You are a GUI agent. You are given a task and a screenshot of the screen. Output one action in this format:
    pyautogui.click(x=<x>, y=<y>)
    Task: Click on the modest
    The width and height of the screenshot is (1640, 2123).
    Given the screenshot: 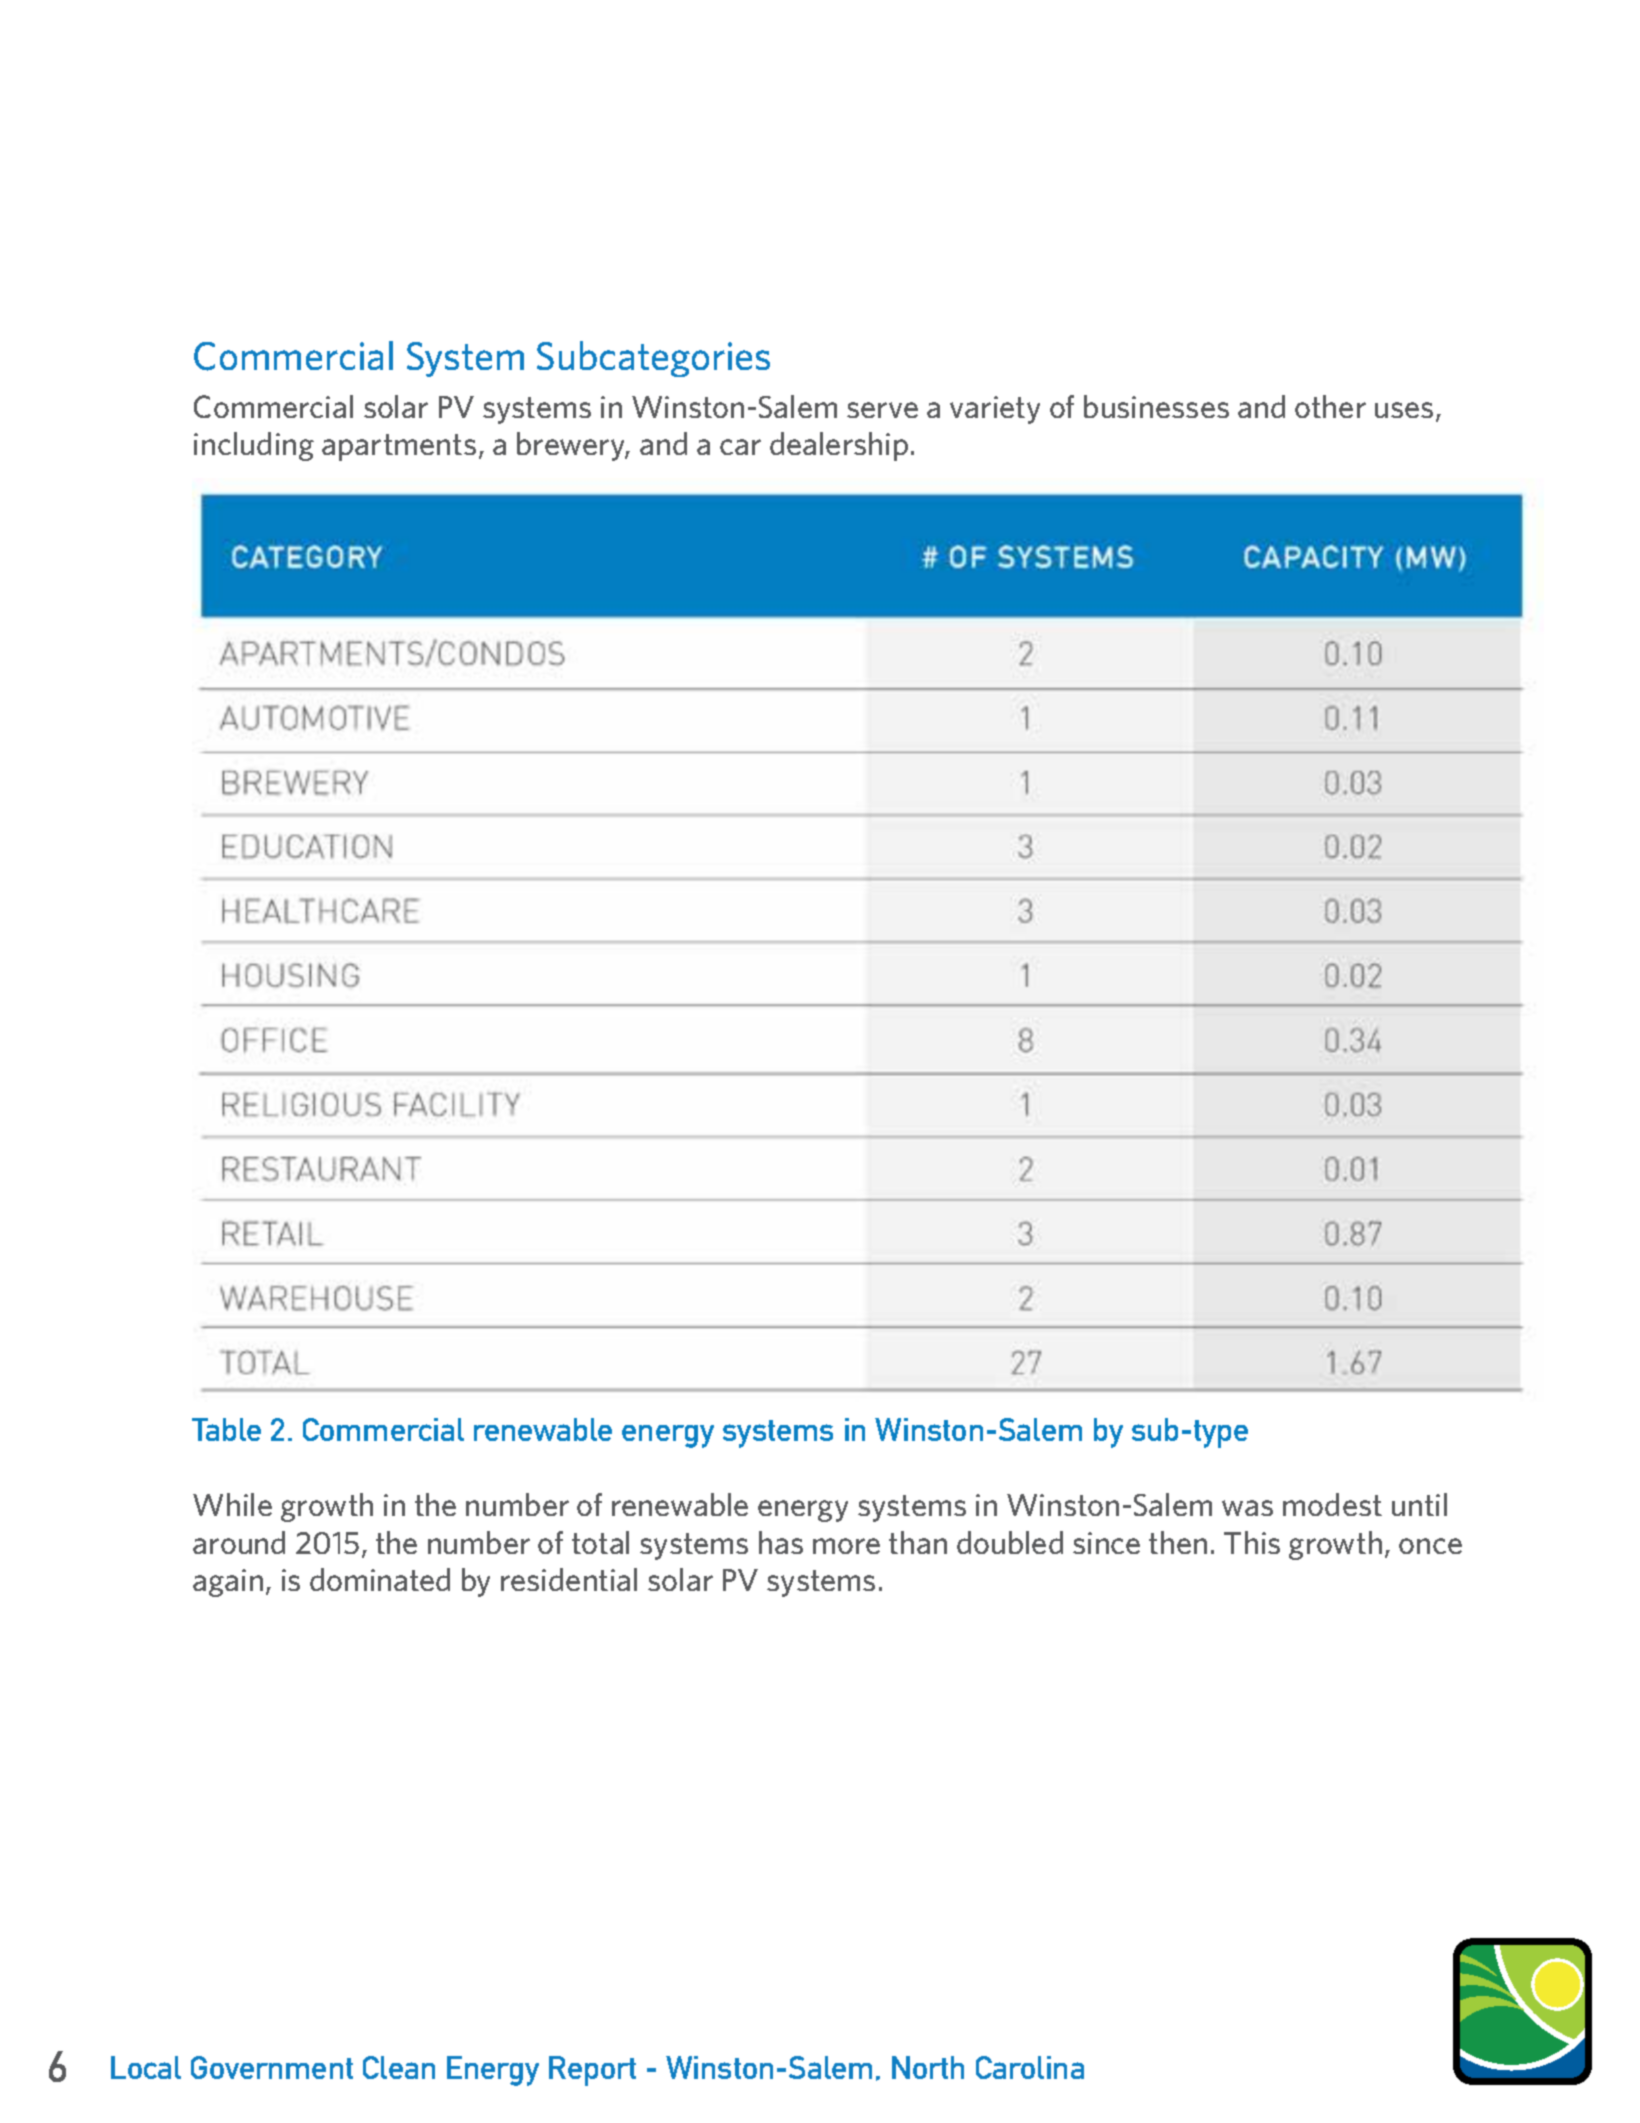 What is the action you would take?
    pyautogui.click(x=1332, y=1504)
